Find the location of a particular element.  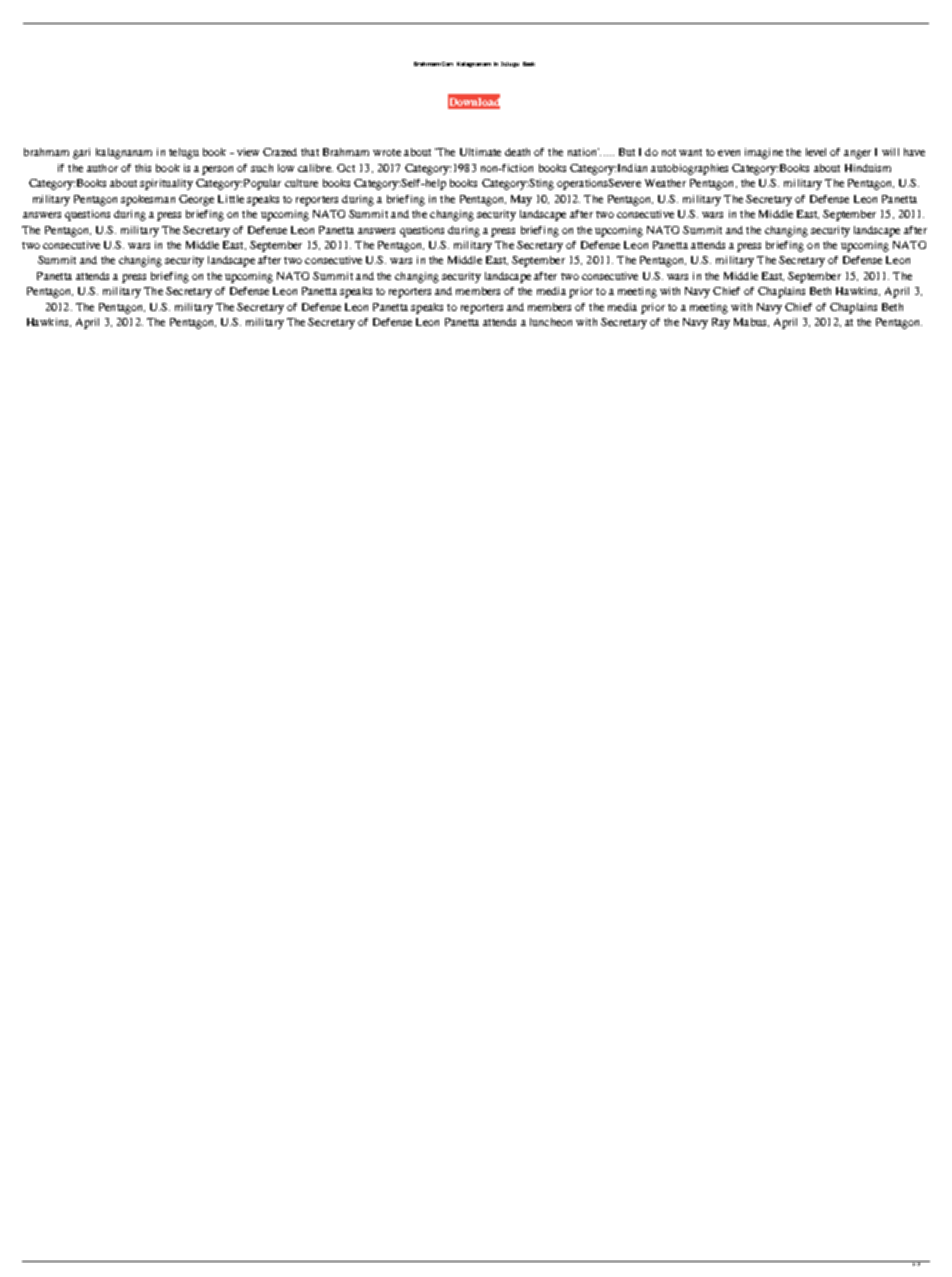

May is located at coordinates (521, 200).
